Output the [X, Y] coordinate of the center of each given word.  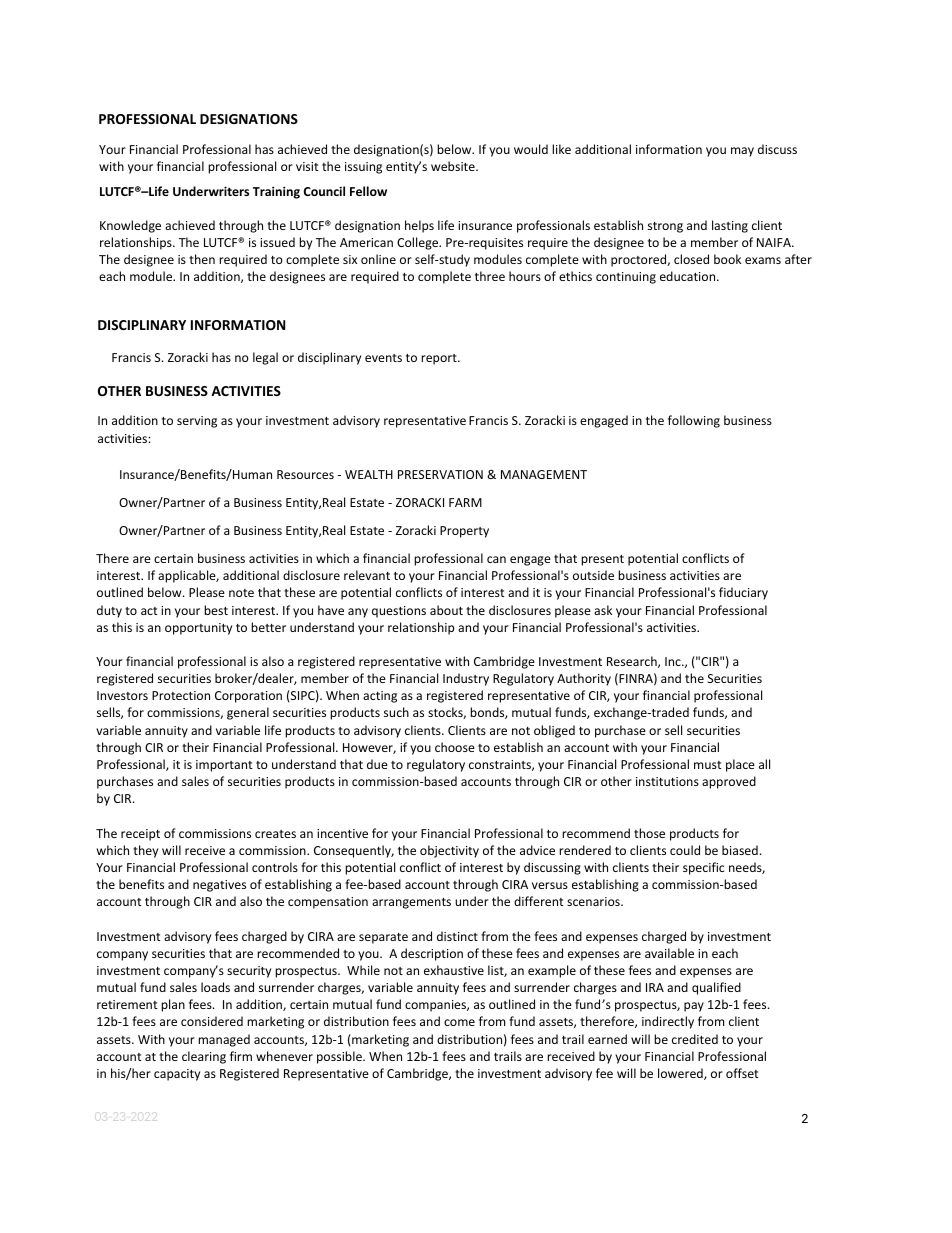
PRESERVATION [440, 474]
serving [197, 422]
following [694, 421]
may [742, 152]
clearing [204, 1057]
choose [455, 747]
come [459, 1022]
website [454, 166]
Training [276, 192]
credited [695, 1039]
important [224, 766]
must [708, 765]
